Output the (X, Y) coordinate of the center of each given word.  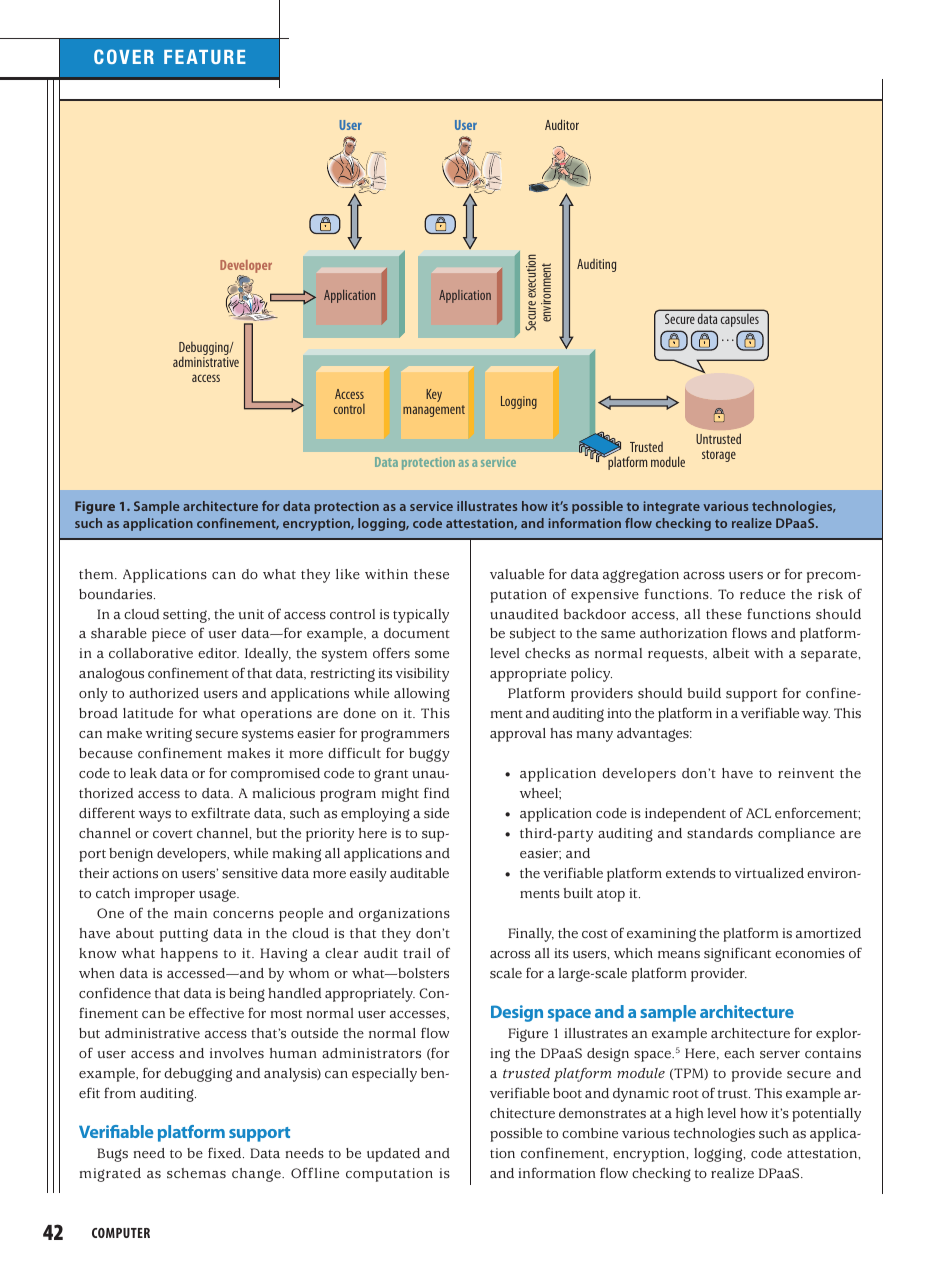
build (704, 693)
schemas (196, 1173)
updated (393, 1155)
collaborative (151, 653)
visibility (422, 675)
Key (434, 395)
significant (737, 955)
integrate (672, 507)
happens (189, 955)
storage (719, 456)
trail (417, 953)
